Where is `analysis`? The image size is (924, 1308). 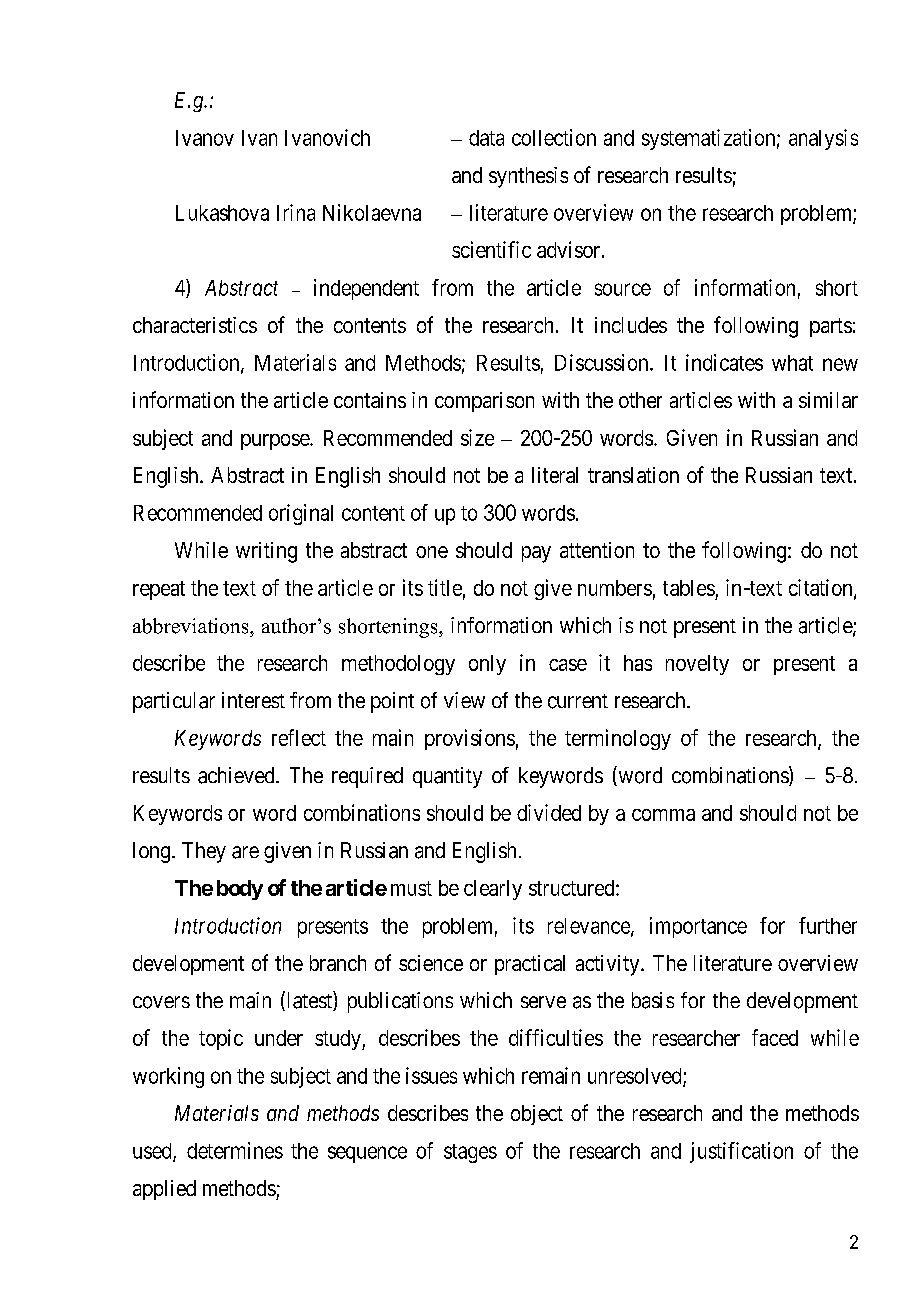 analysis is located at coordinates (823, 139).
